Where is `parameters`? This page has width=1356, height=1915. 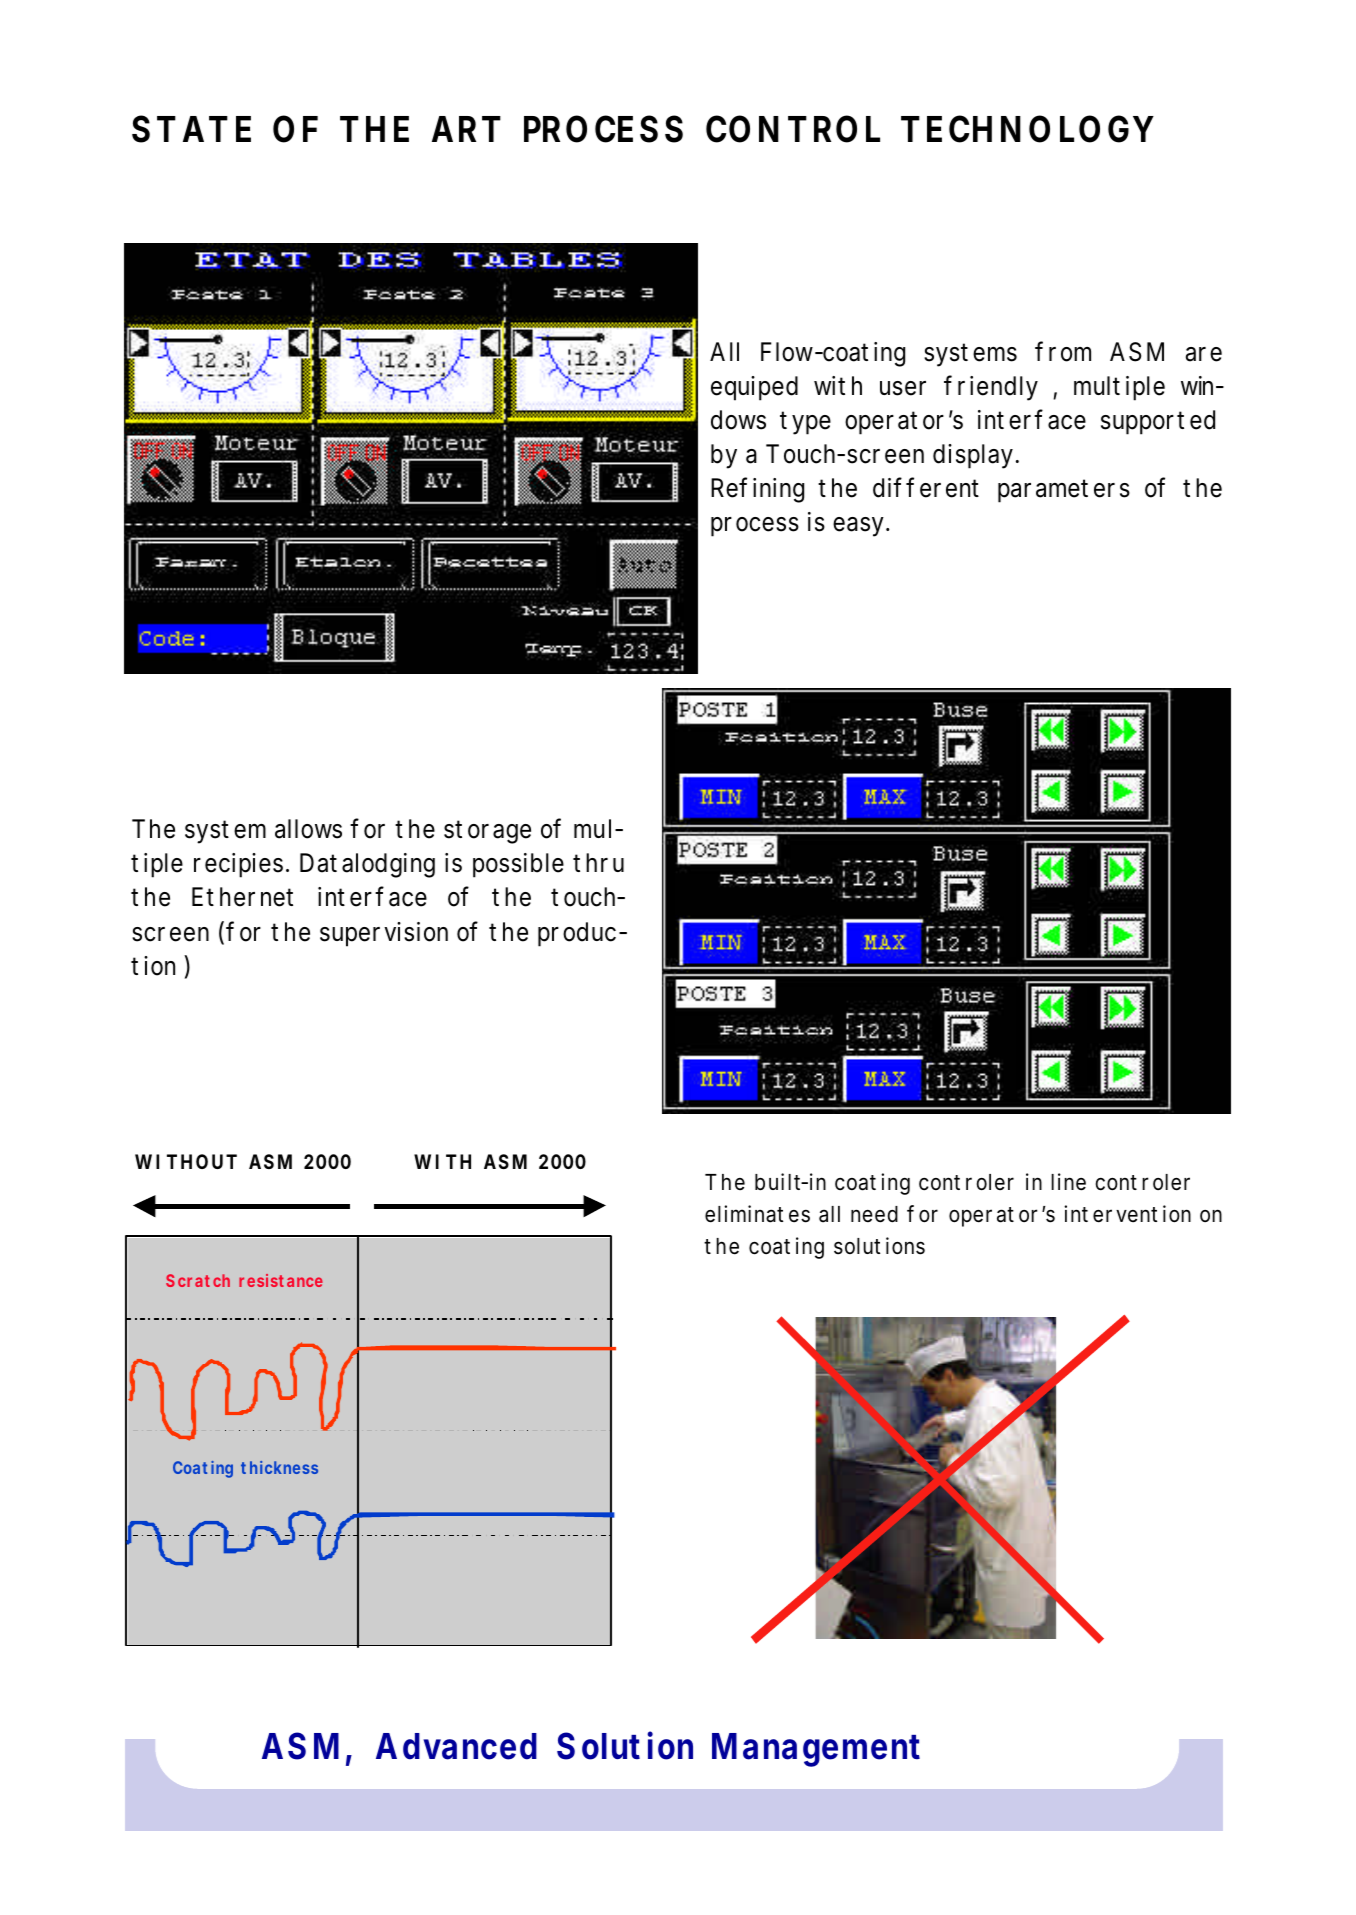 parameters is located at coordinates (1064, 491).
